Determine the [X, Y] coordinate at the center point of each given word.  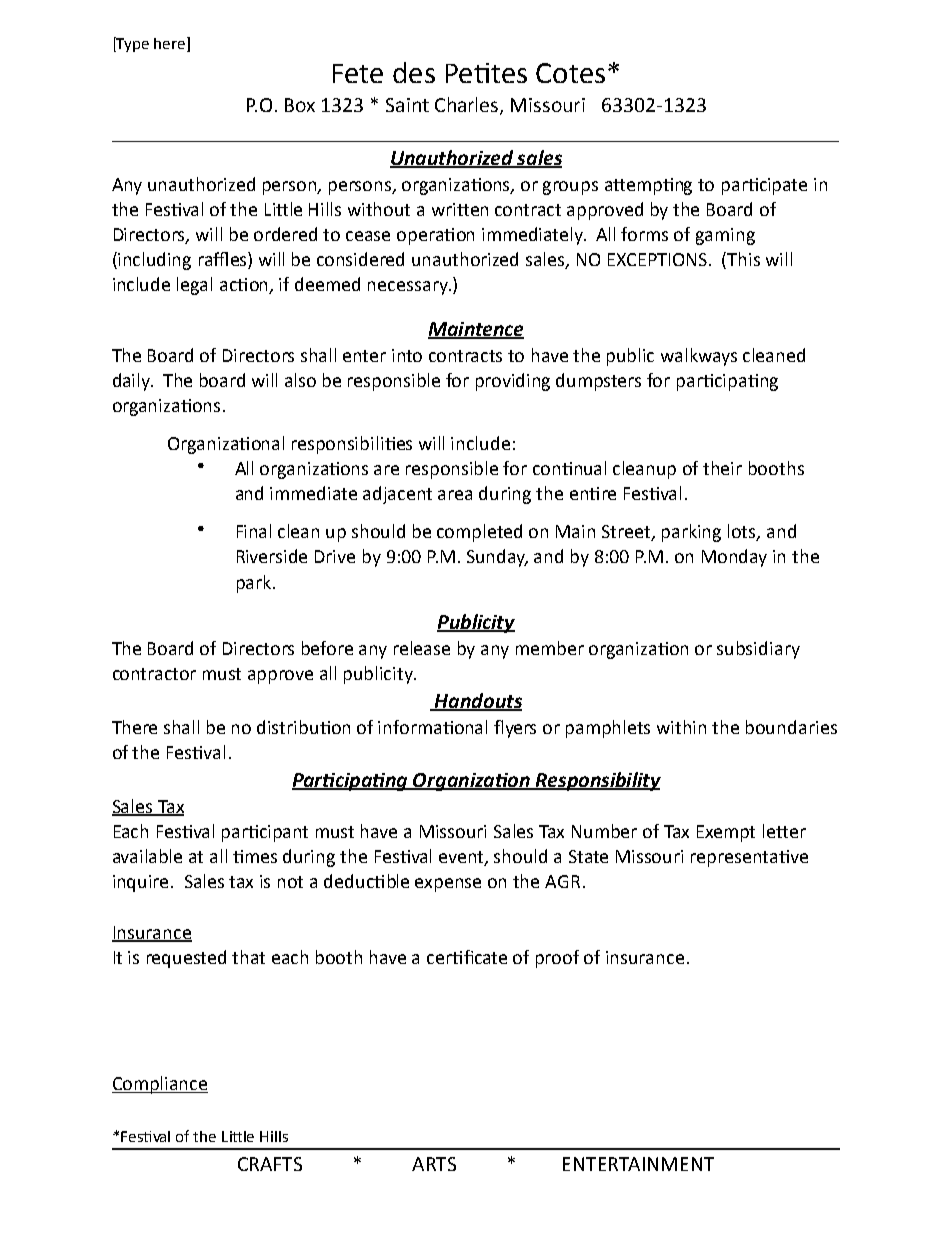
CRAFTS [270, 1164]
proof [557, 959]
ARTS [434, 1164]
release [422, 648]
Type [132, 44]
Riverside [272, 556]
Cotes [570, 73]
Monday [734, 558]
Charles [468, 105]
